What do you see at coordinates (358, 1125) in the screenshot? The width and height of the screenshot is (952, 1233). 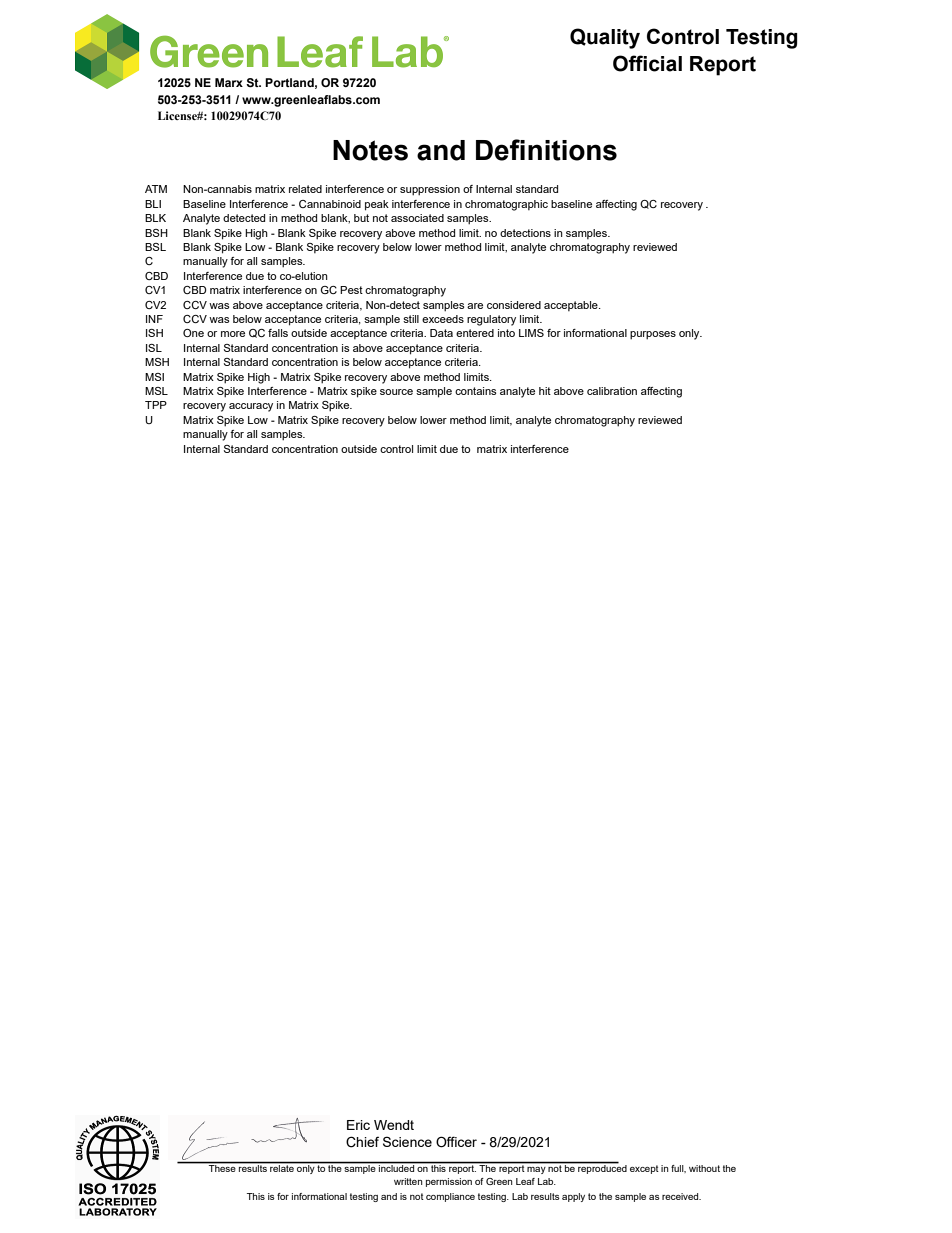 I see `Eric` at bounding box center [358, 1125].
